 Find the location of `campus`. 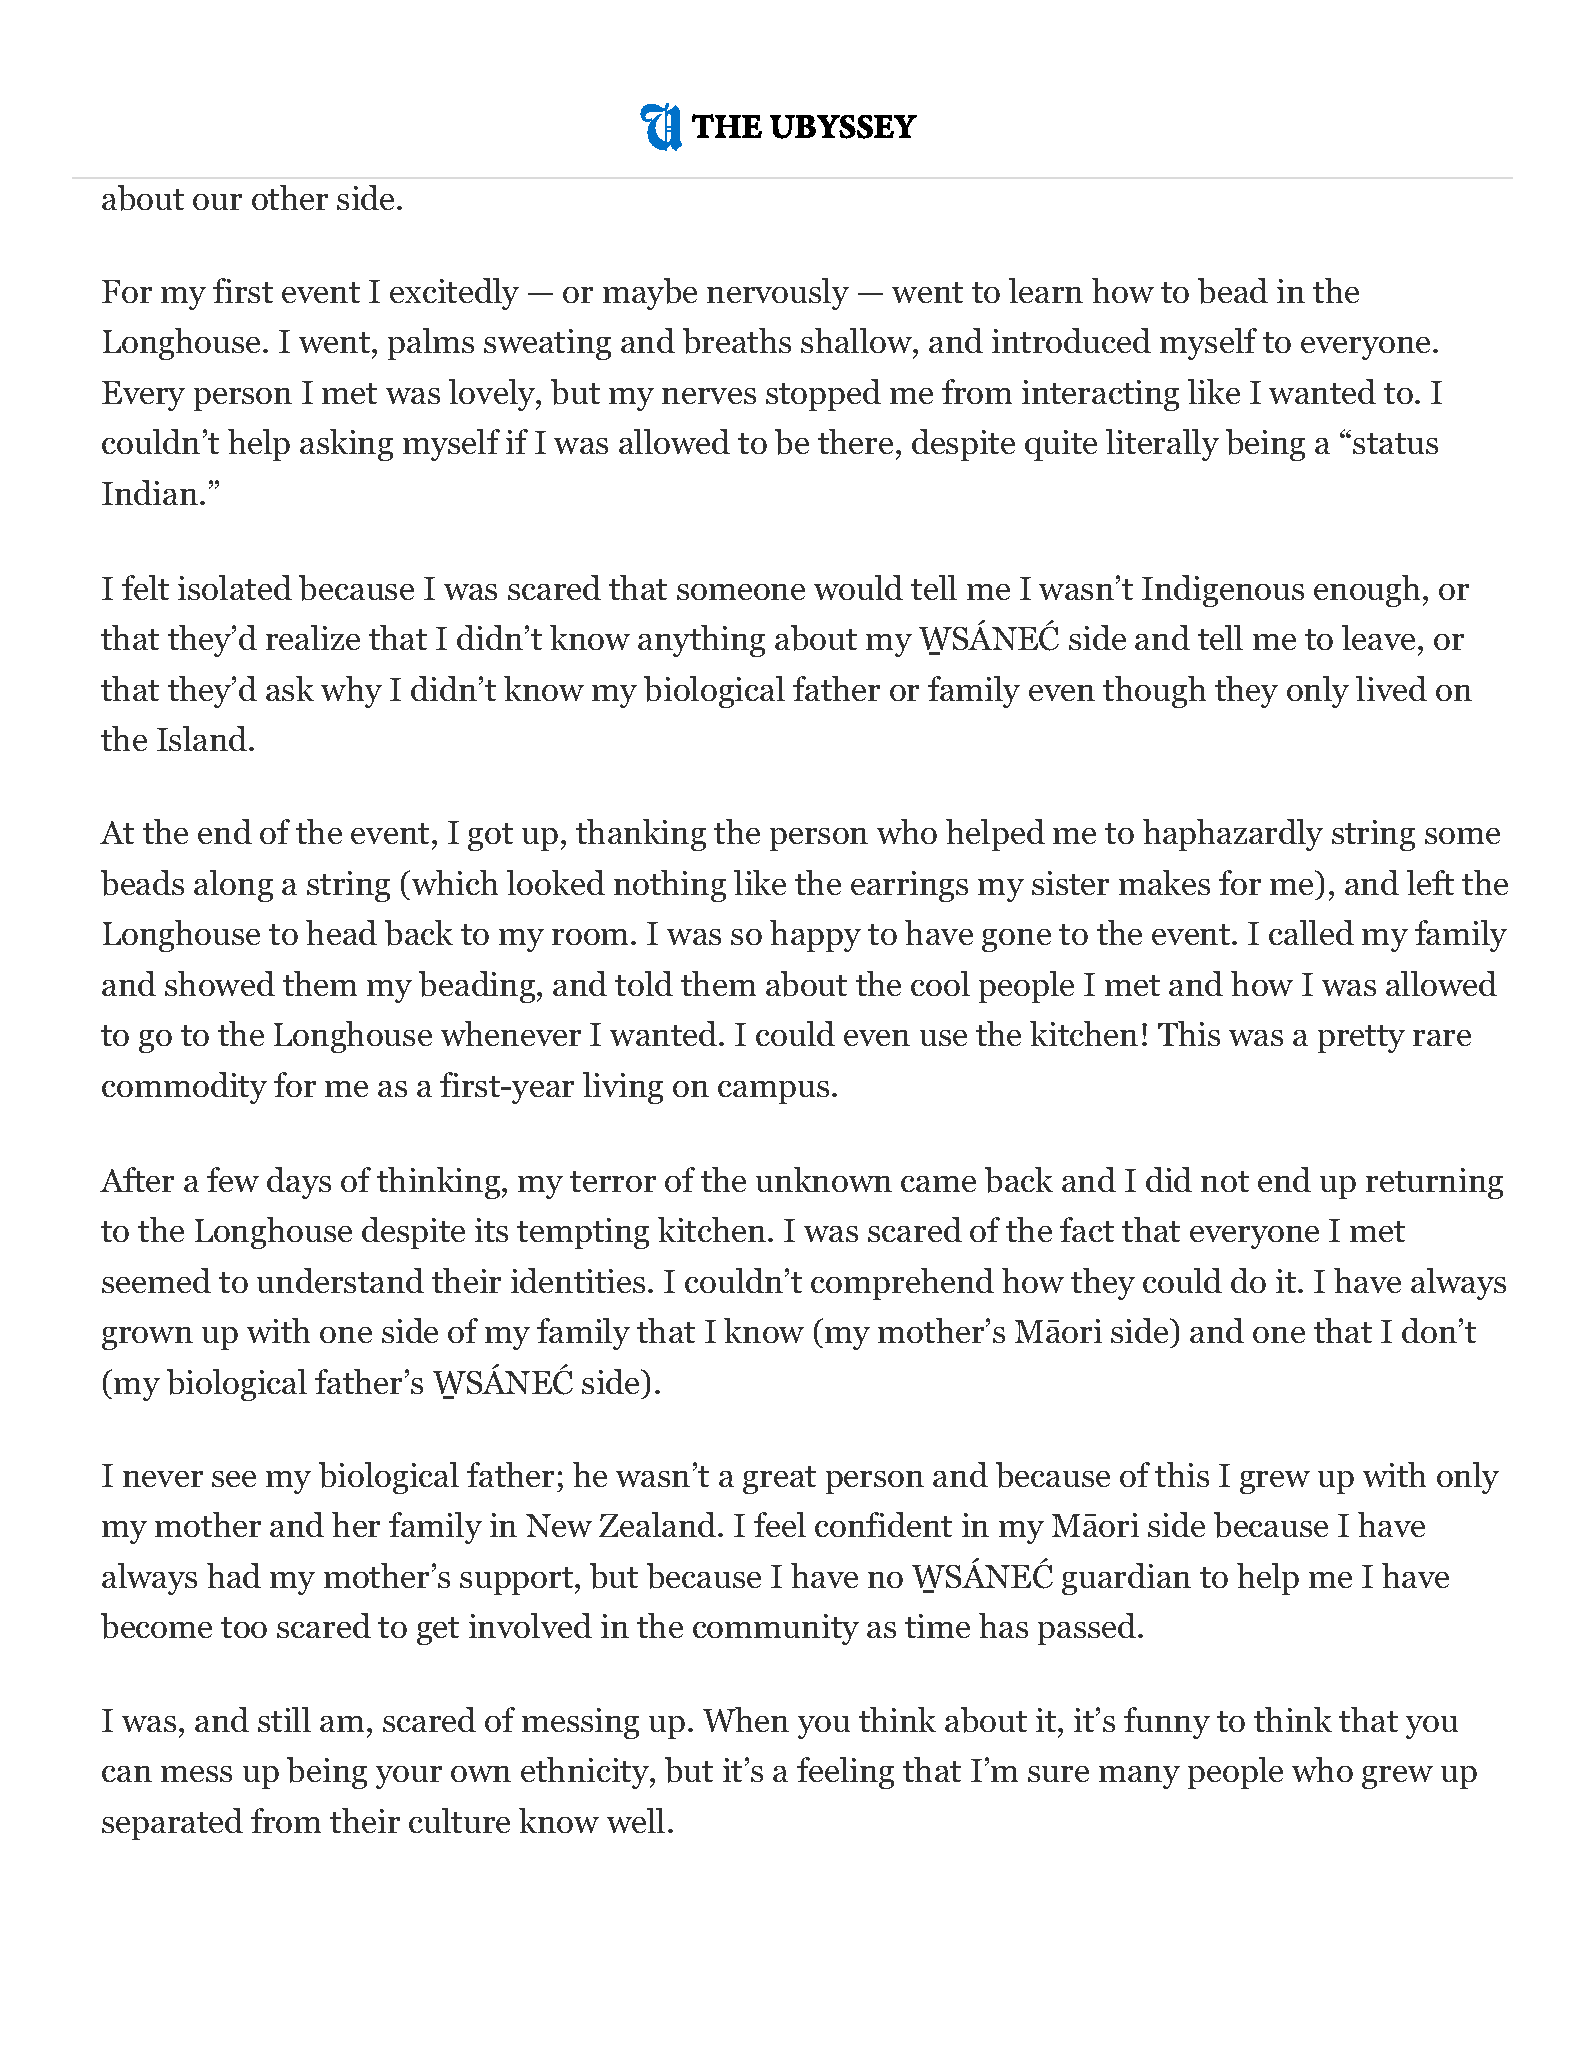

campus is located at coordinates (773, 1092).
